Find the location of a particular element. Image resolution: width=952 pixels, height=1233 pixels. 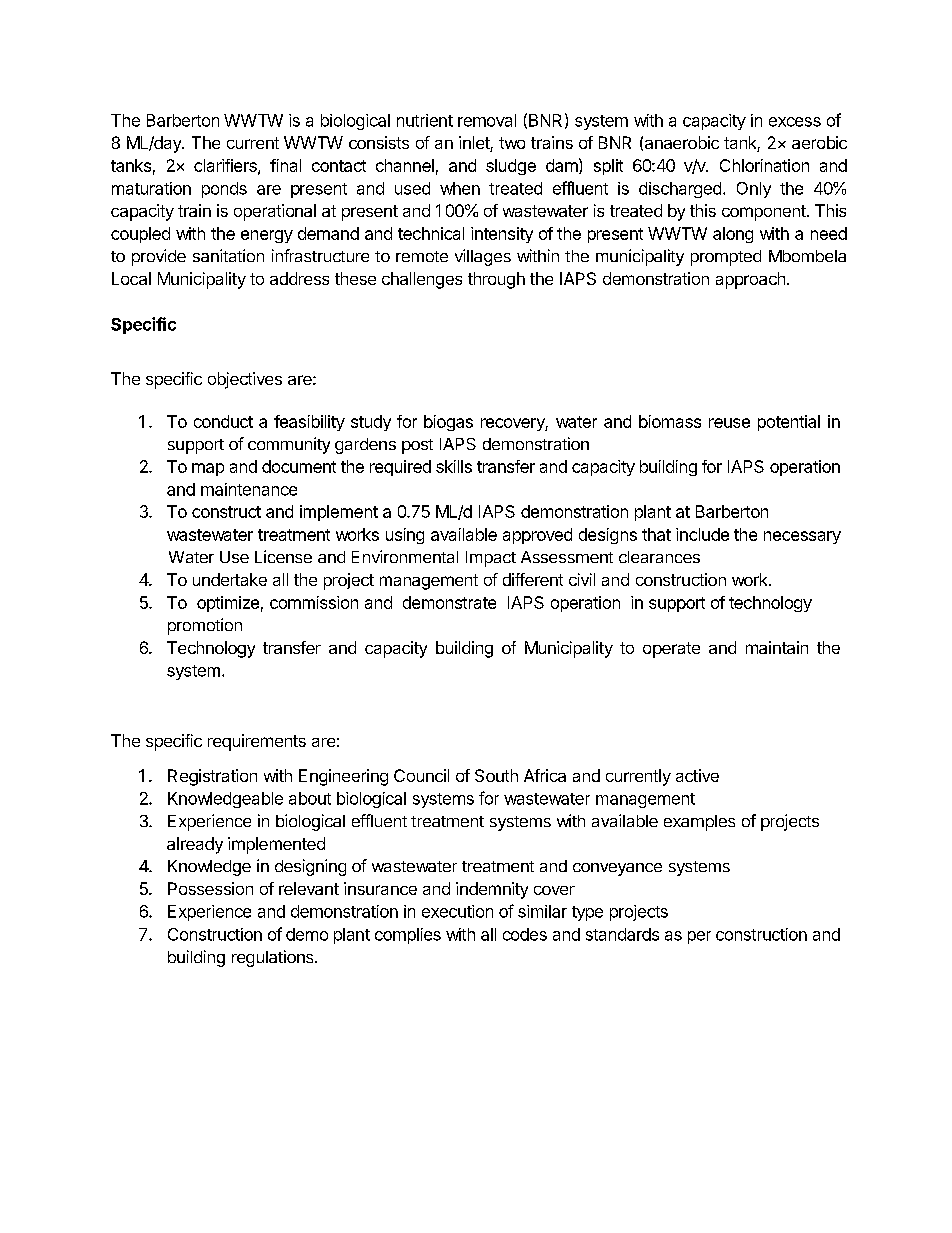

execution is located at coordinates (457, 911).
